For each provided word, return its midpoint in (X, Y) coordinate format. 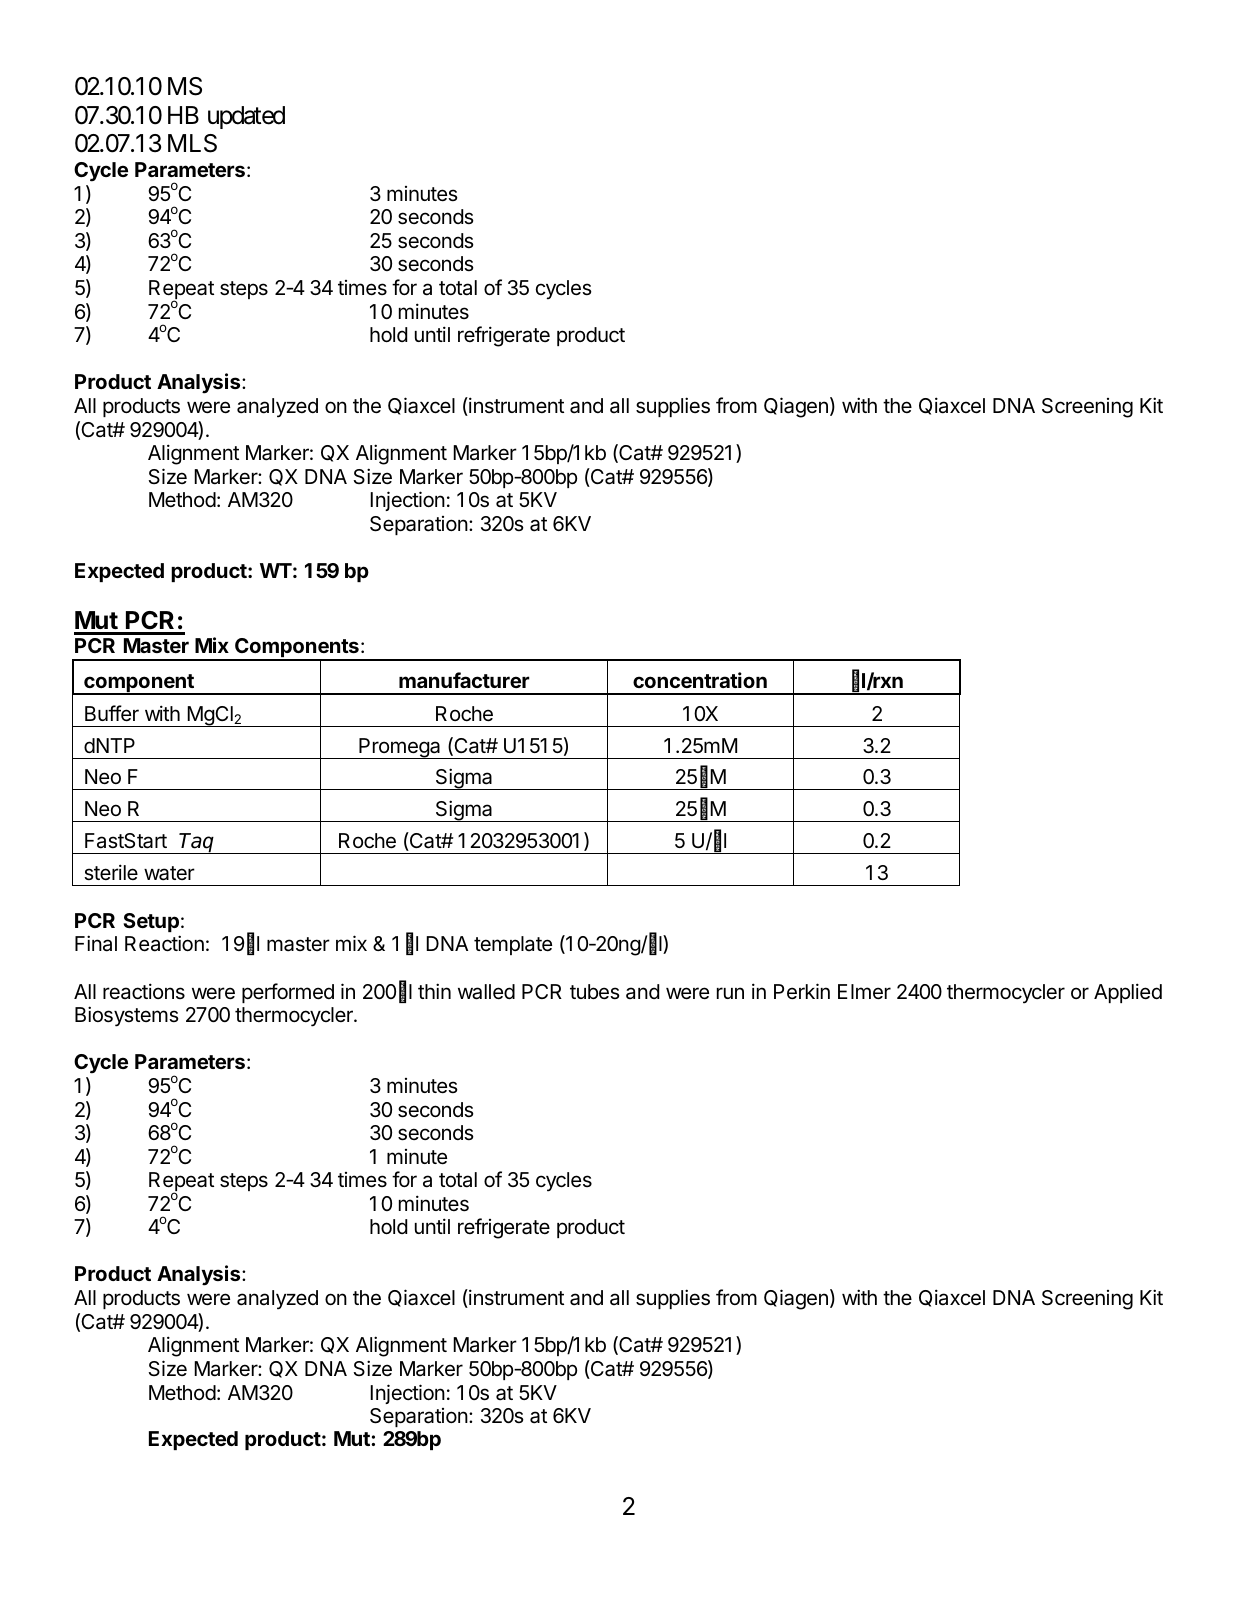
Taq (198, 843)
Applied (1128, 993)
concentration (700, 680)
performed (288, 993)
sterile (111, 872)
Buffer (112, 713)
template (513, 945)
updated (246, 117)
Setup (151, 922)
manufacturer (464, 680)
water (169, 873)
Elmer (864, 992)
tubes (595, 992)
